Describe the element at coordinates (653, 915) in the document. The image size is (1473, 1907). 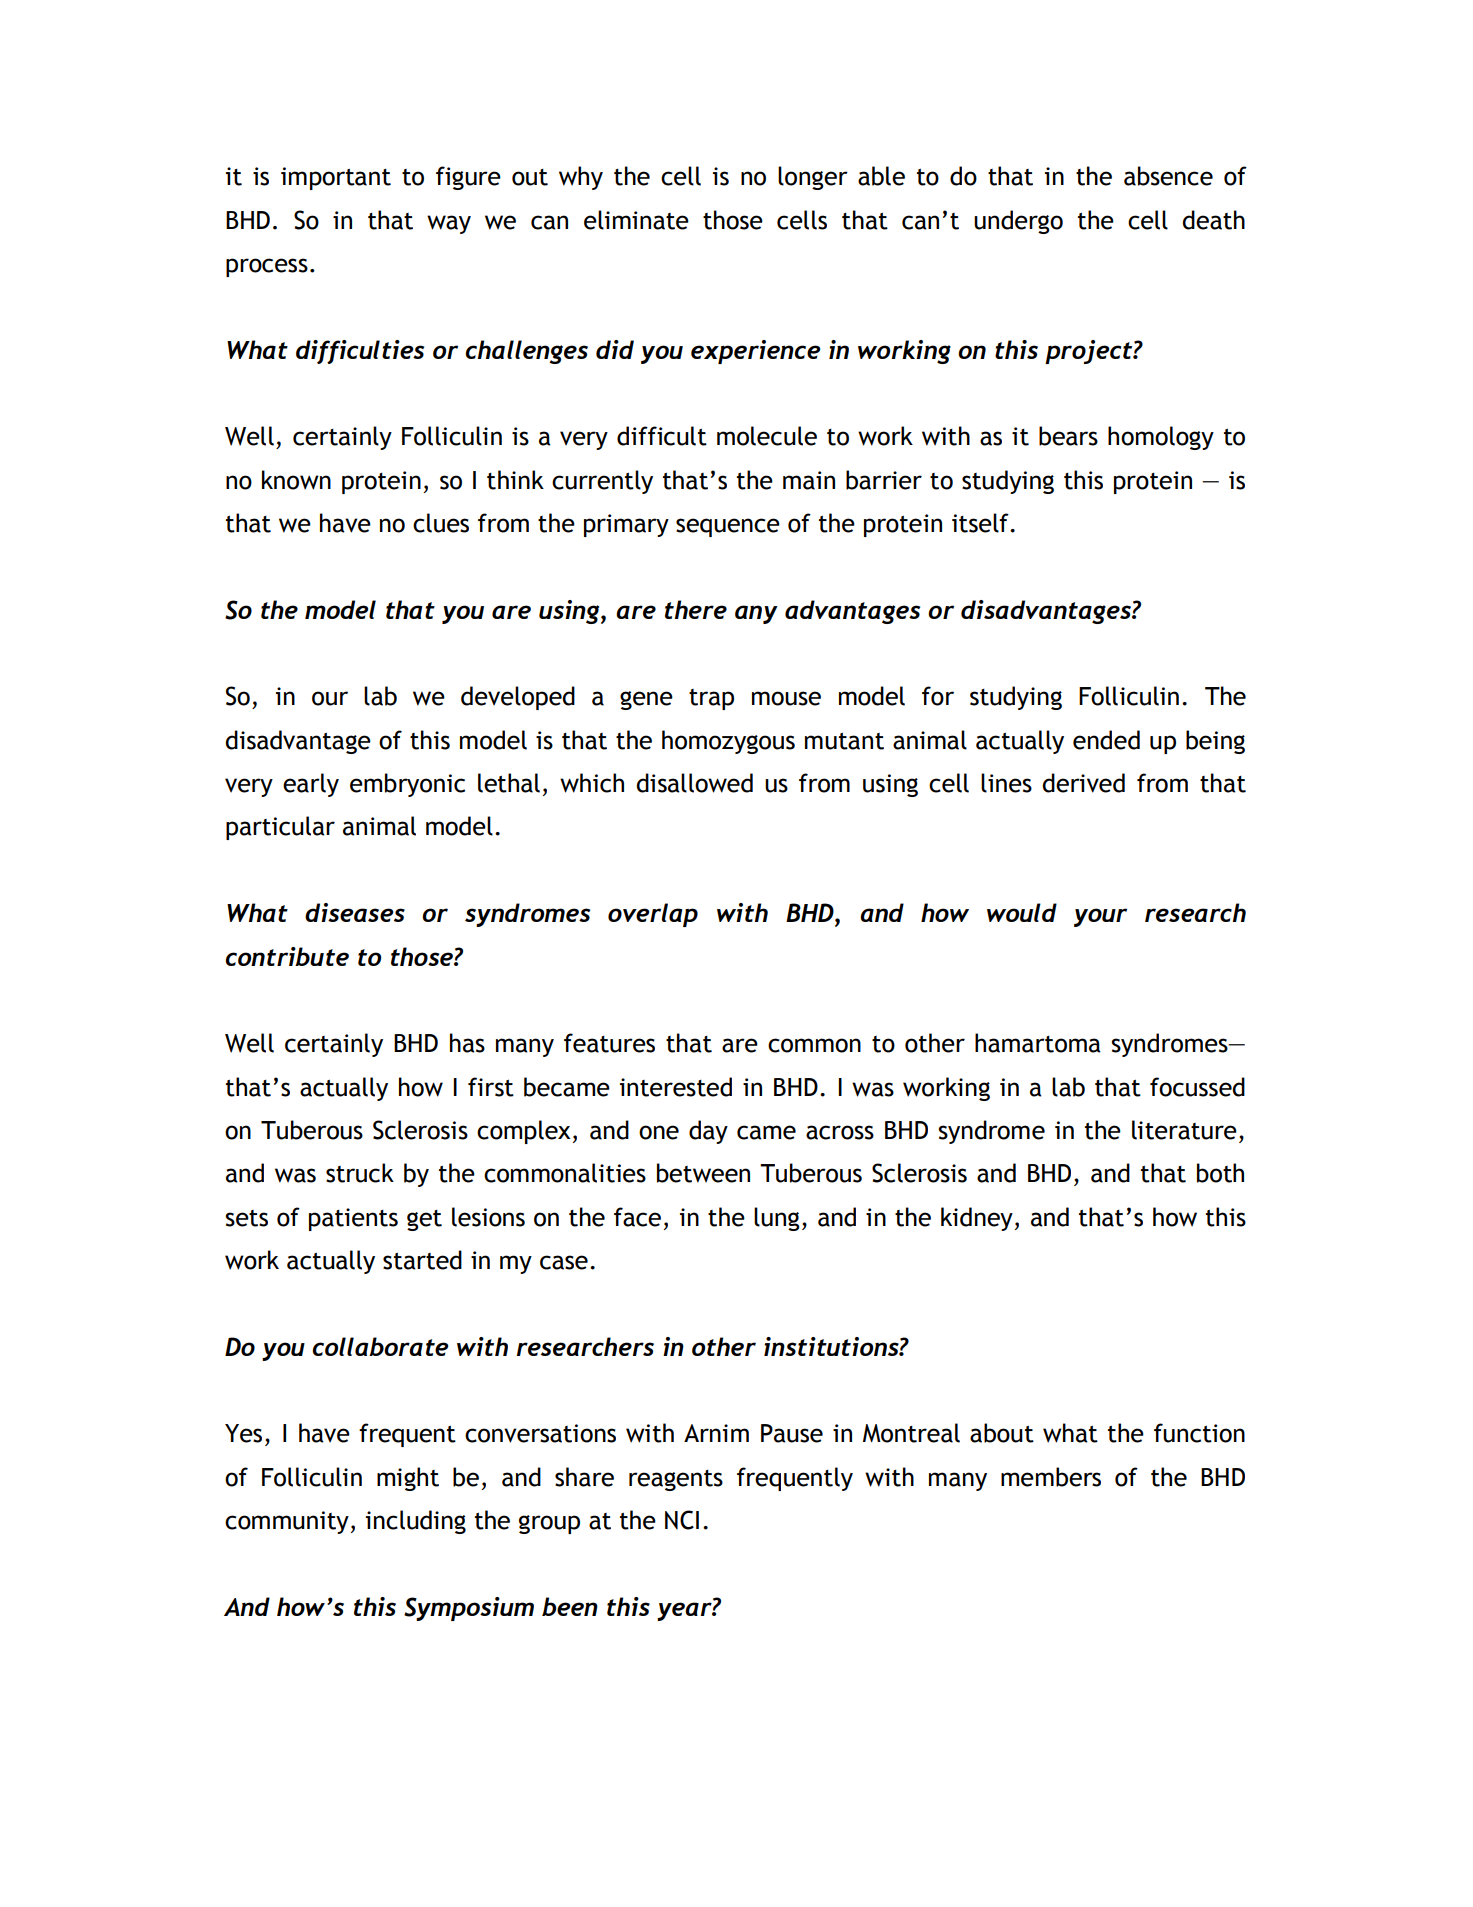
I see `overlap` at that location.
